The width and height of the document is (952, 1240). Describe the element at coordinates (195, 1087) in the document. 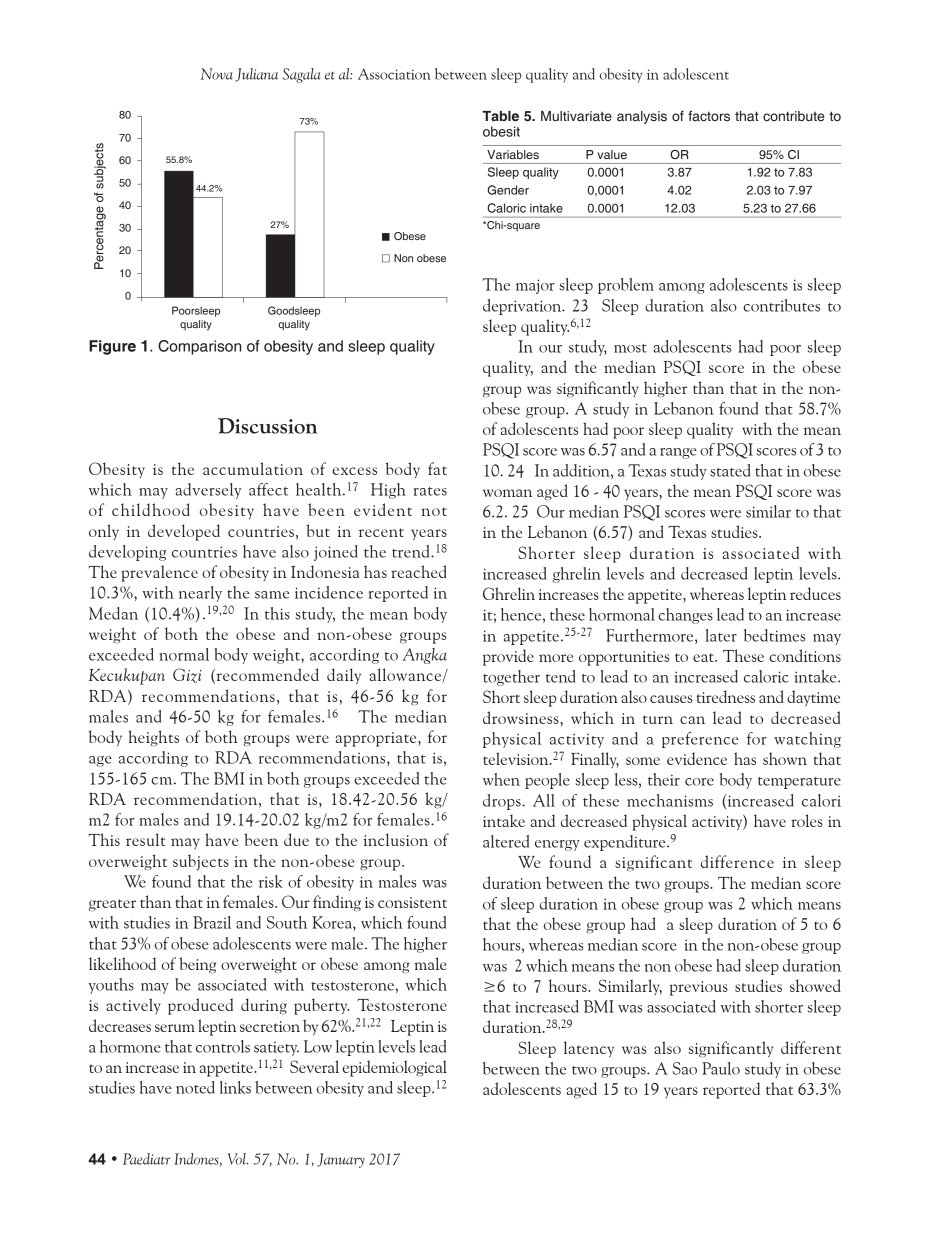

I see `noted` at that location.
